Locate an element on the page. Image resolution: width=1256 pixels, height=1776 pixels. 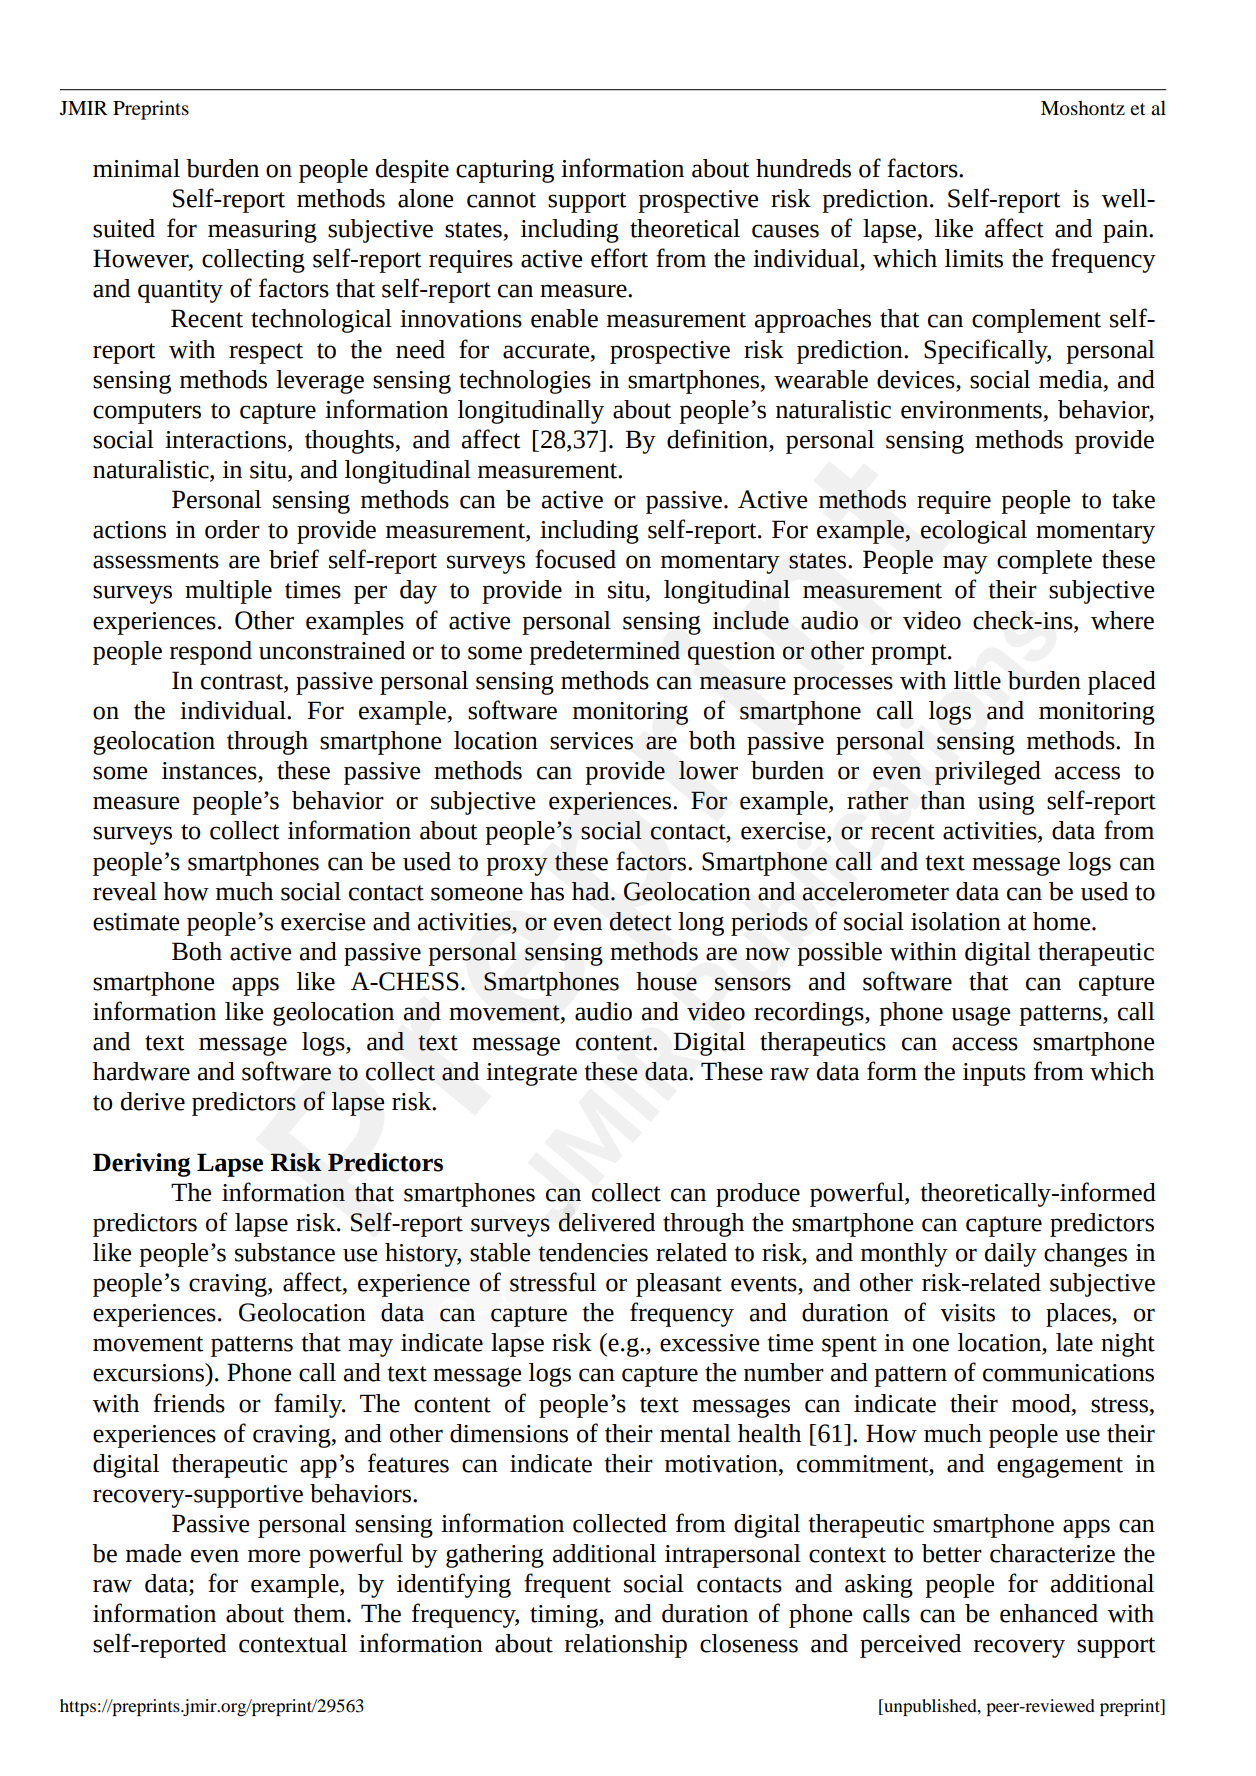
predetermined is located at coordinates (604, 653).
